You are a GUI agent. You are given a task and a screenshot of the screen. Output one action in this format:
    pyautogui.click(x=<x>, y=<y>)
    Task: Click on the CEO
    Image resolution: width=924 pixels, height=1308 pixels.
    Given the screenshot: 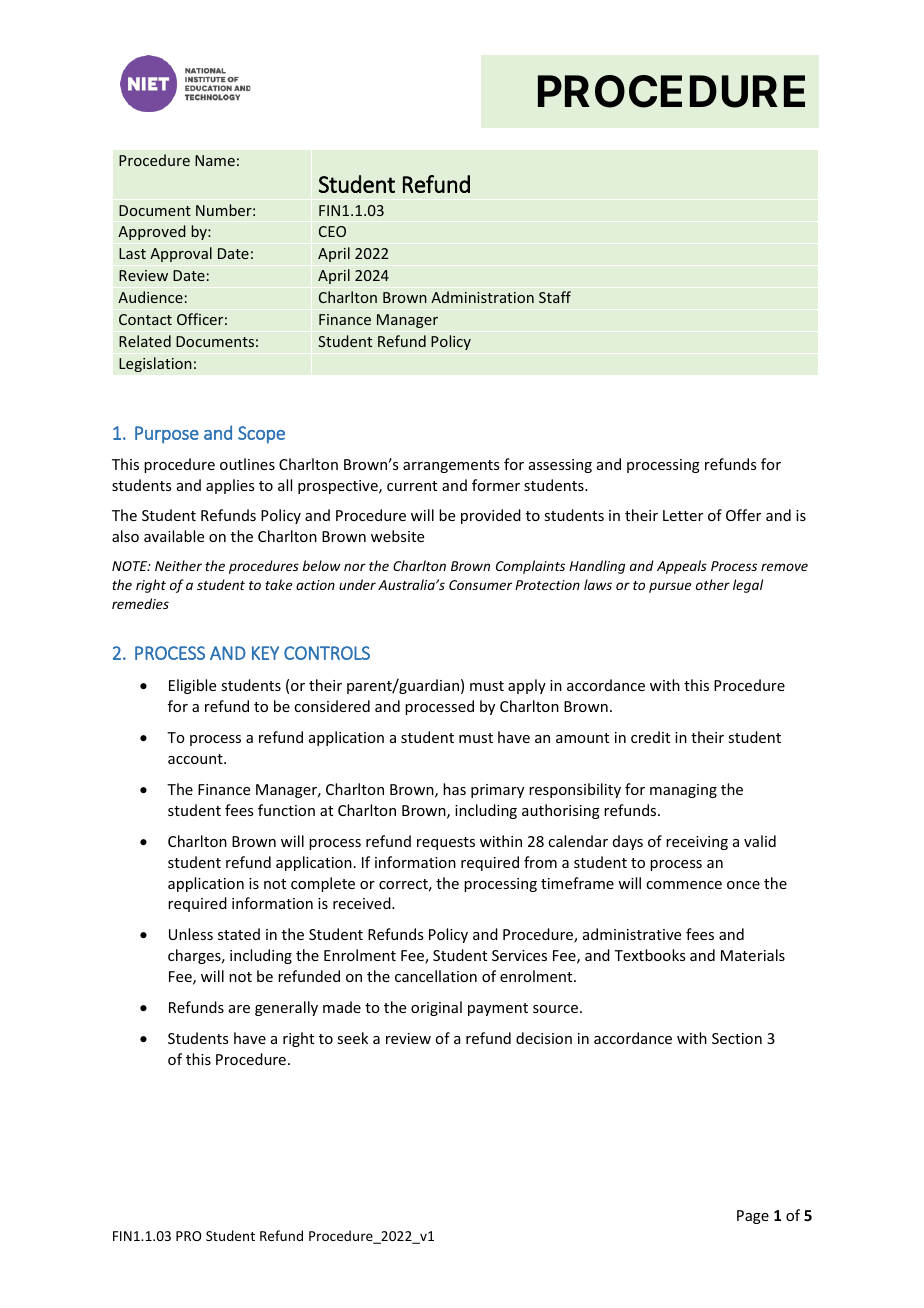 What is the action you would take?
    pyautogui.click(x=332, y=231)
